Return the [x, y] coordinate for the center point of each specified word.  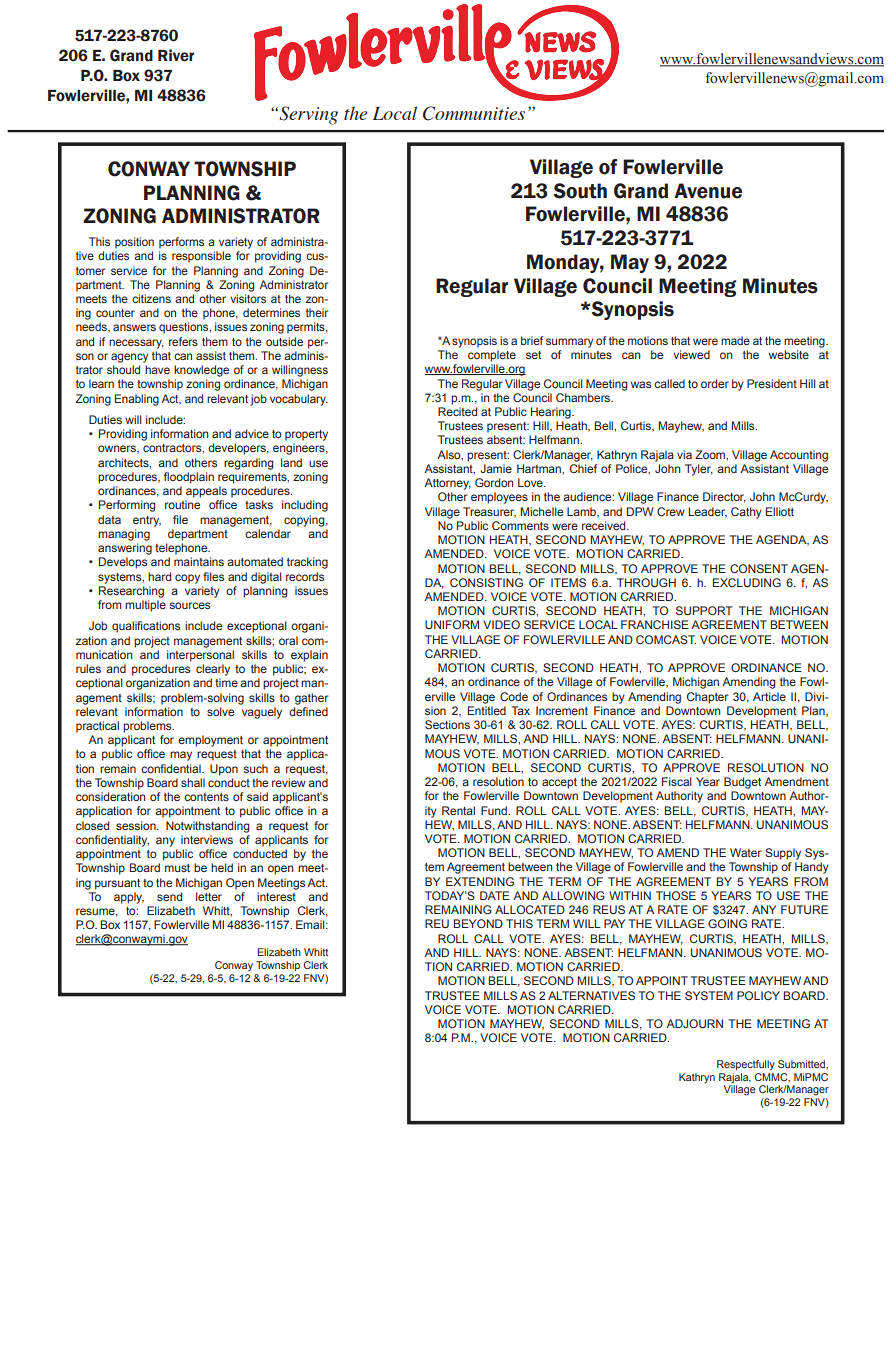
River [176, 55]
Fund [495, 810]
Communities [474, 113]
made [735, 340]
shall [193, 782]
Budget [742, 783]
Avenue [708, 191]
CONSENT [759, 568]
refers [183, 341]
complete [492, 356]
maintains [199, 561]
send [169, 896]
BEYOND [478, 923]
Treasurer [489, 512]
